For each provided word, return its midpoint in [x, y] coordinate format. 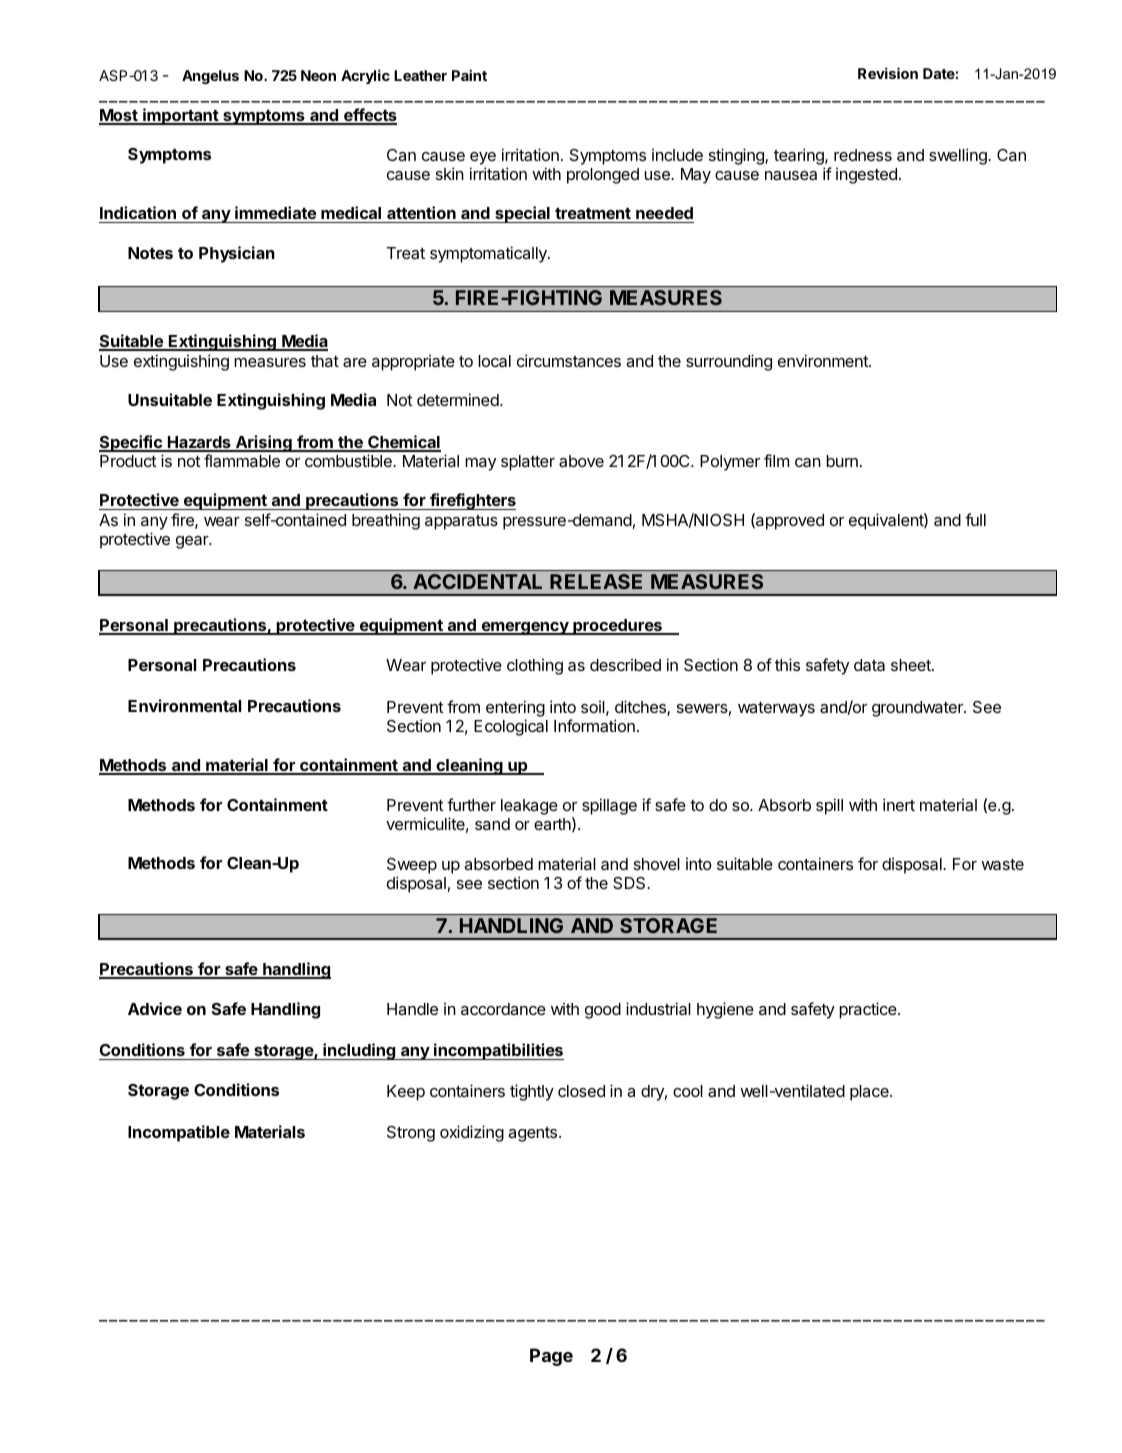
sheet [912, 665]
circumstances [569, 360]
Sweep [412, 866]
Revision [888, 73]
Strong [411, 1134]
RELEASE [596, 581]
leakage [529, 807]
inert [899, 804]
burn [842, 461]
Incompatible [179, 1133]
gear [193, 542]
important [180, 116]
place [870, 1093]
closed [581, 1091]
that [325, 361]
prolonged [603, 176]
